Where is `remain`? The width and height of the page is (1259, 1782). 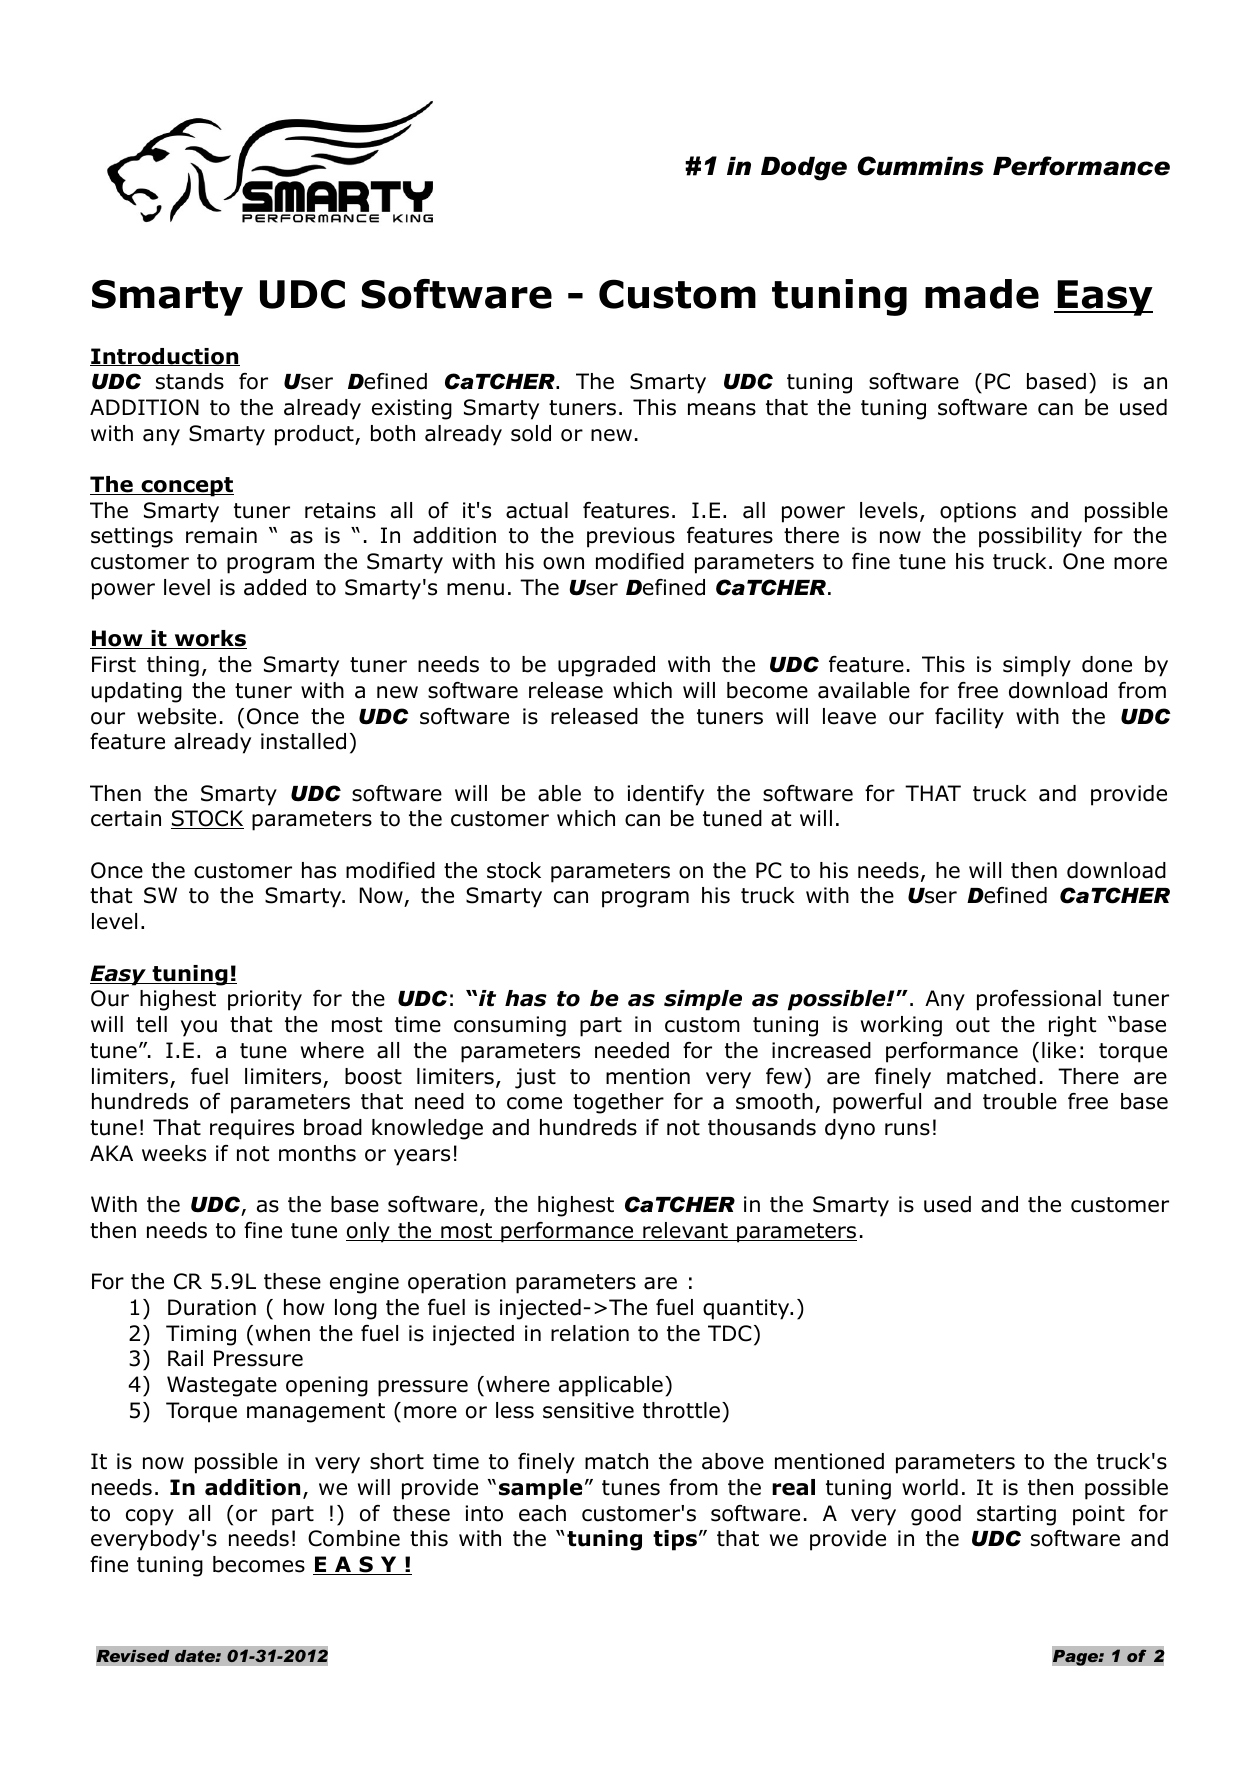
remain is located at coordinates (221, 535).
